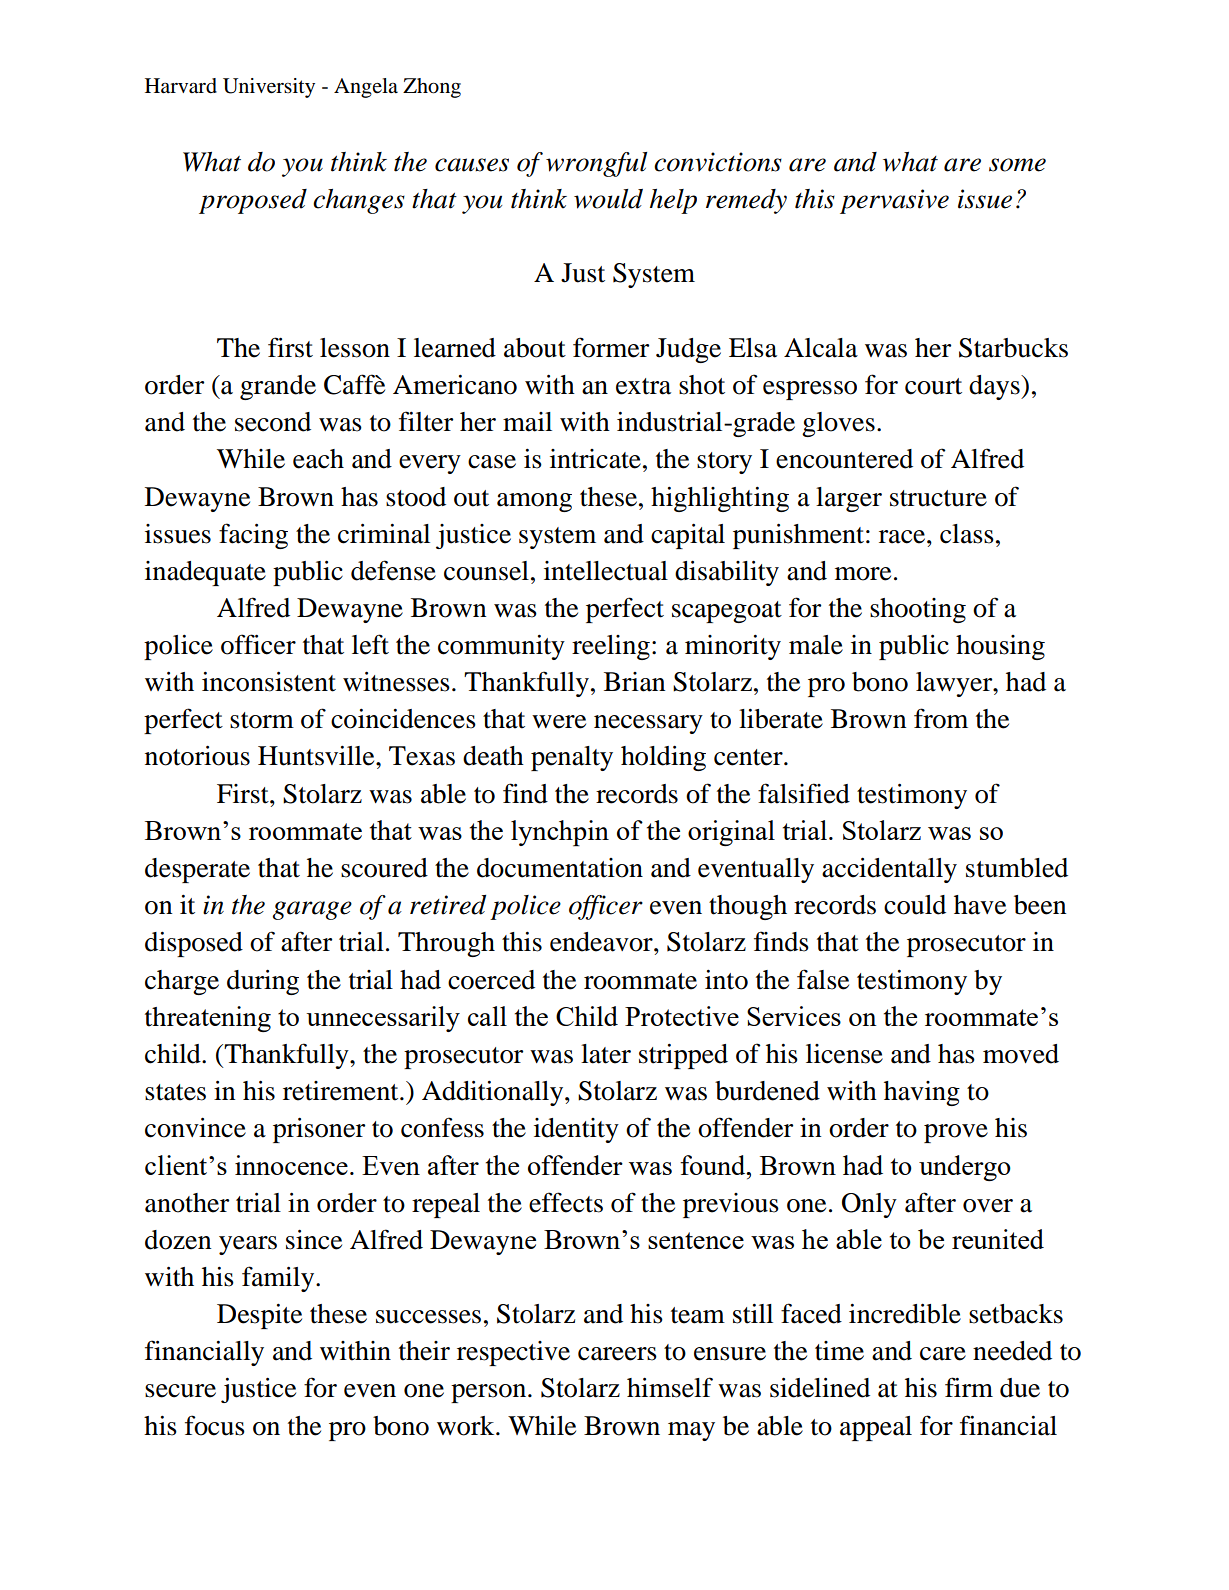 The width and height of the image is (1229, 1590). What do you see at coordinates (572, 758) in the image?
I see `penalty` at bounding box center [572, 758].
